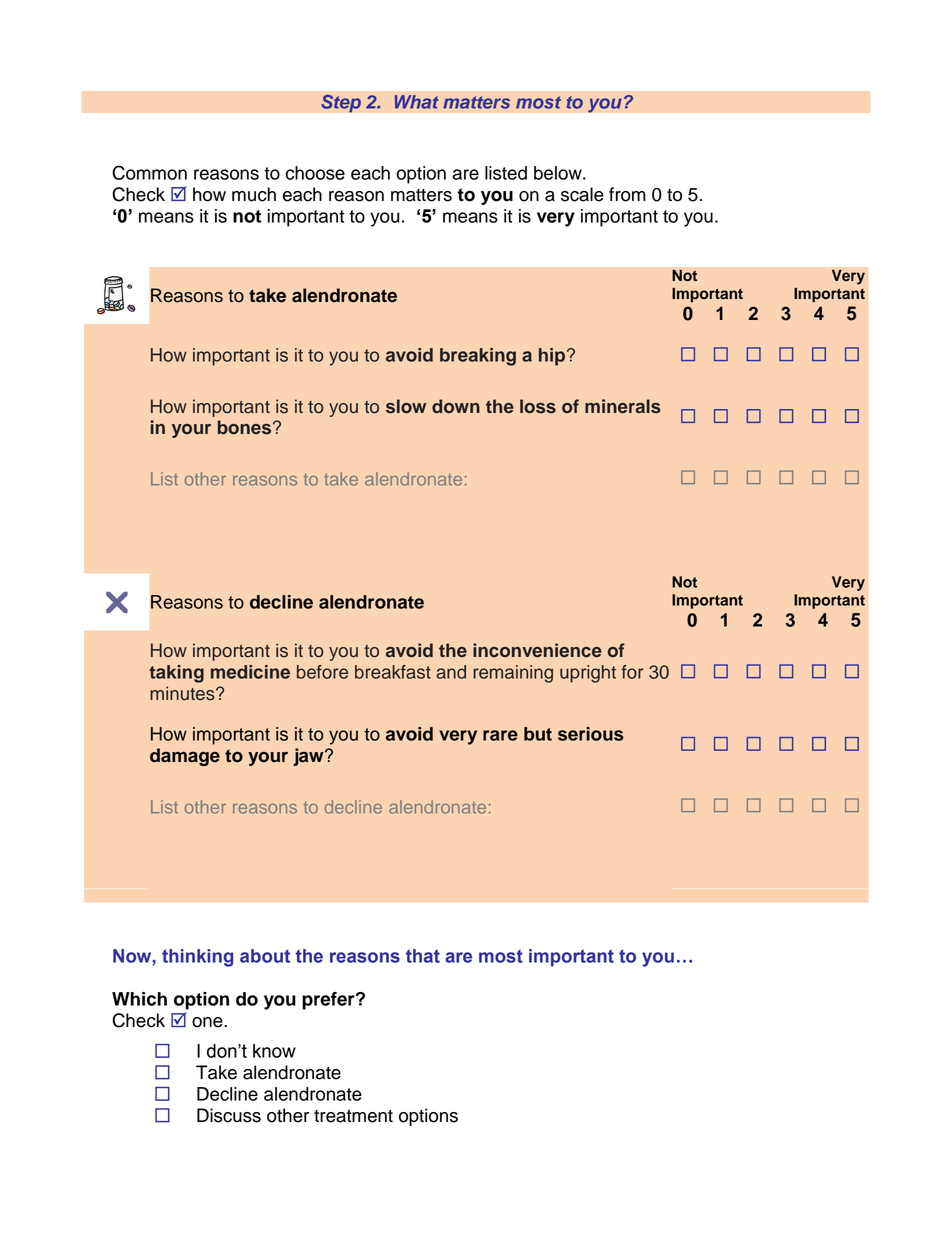 This screenshot has height=1233, width=952. I want to click on scale, so click(582, 194).
